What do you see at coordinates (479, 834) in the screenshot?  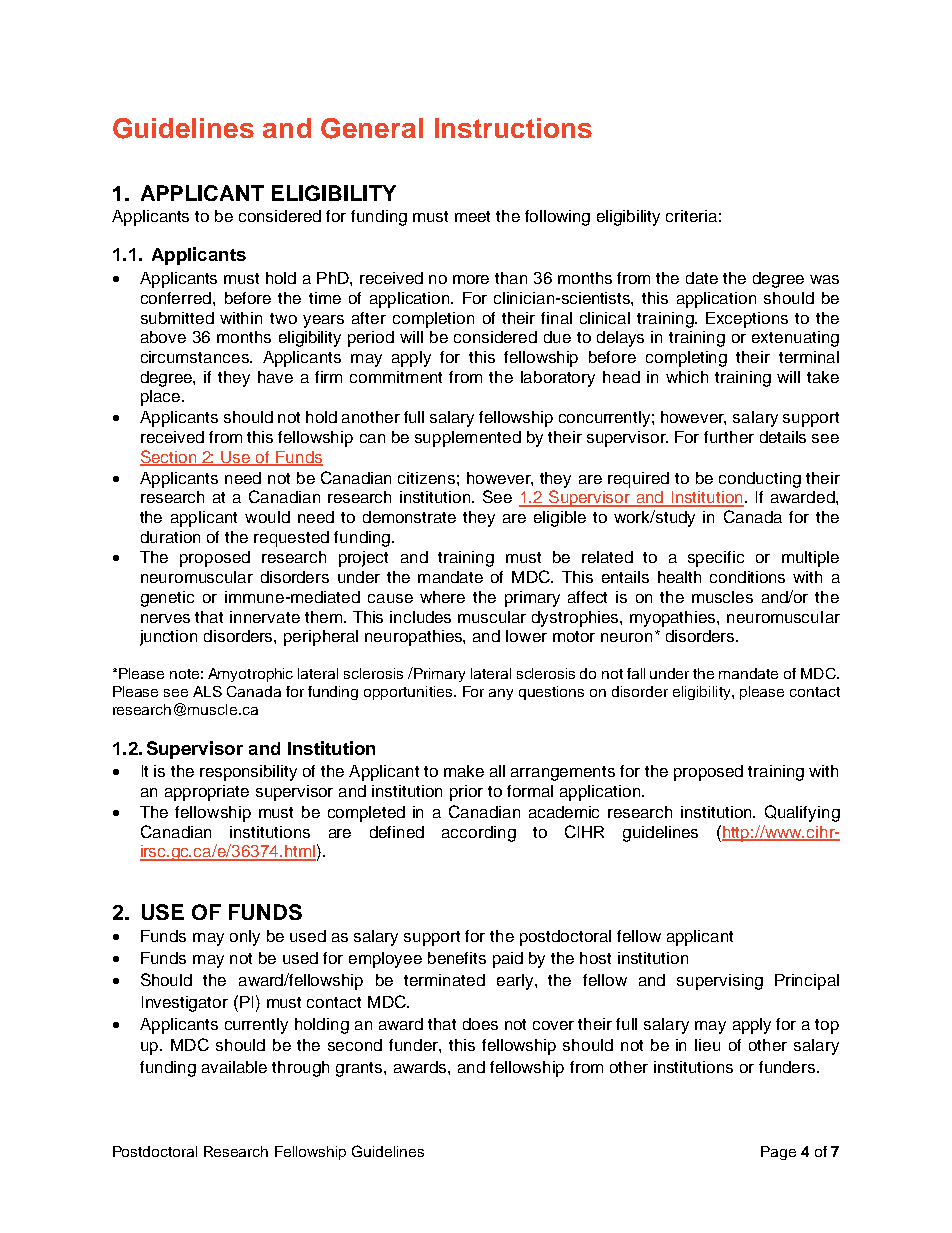 I see `according` at bounding box center [479, 834].
